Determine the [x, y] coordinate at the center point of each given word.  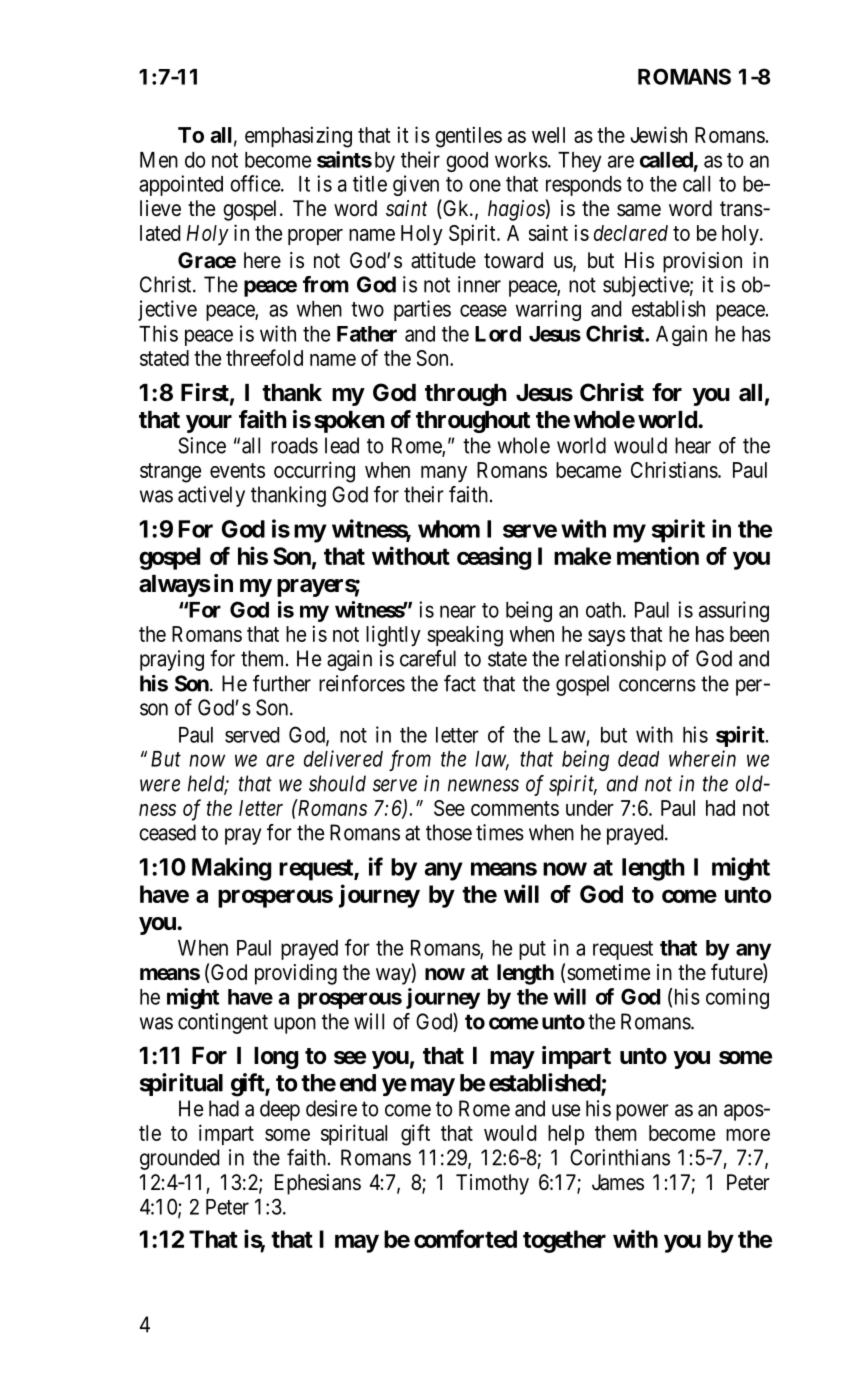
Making [231, 869]
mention [658, 555]
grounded [179, 1159]
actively [211, 496]
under [590, 808]
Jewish [658, 134]
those [449, 832]
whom [449, 529]
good [467, 162]
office [256, 183]
